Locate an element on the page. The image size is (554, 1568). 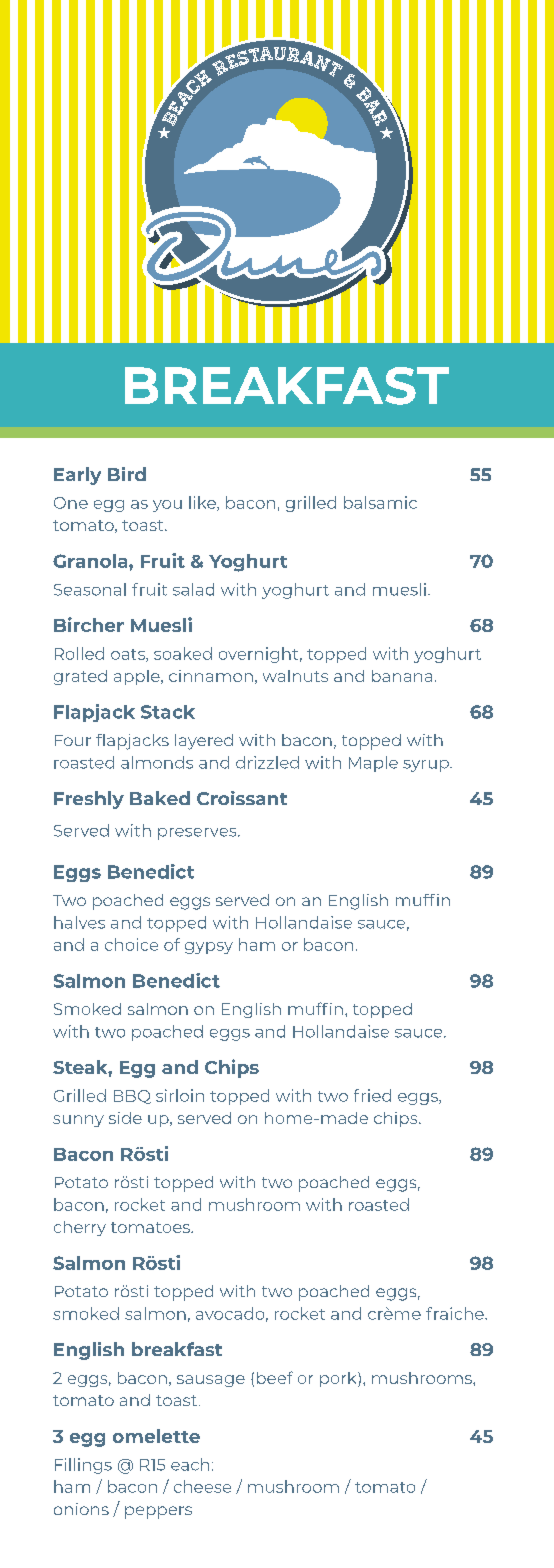
balsamic is located at coordinates (380, 502).
